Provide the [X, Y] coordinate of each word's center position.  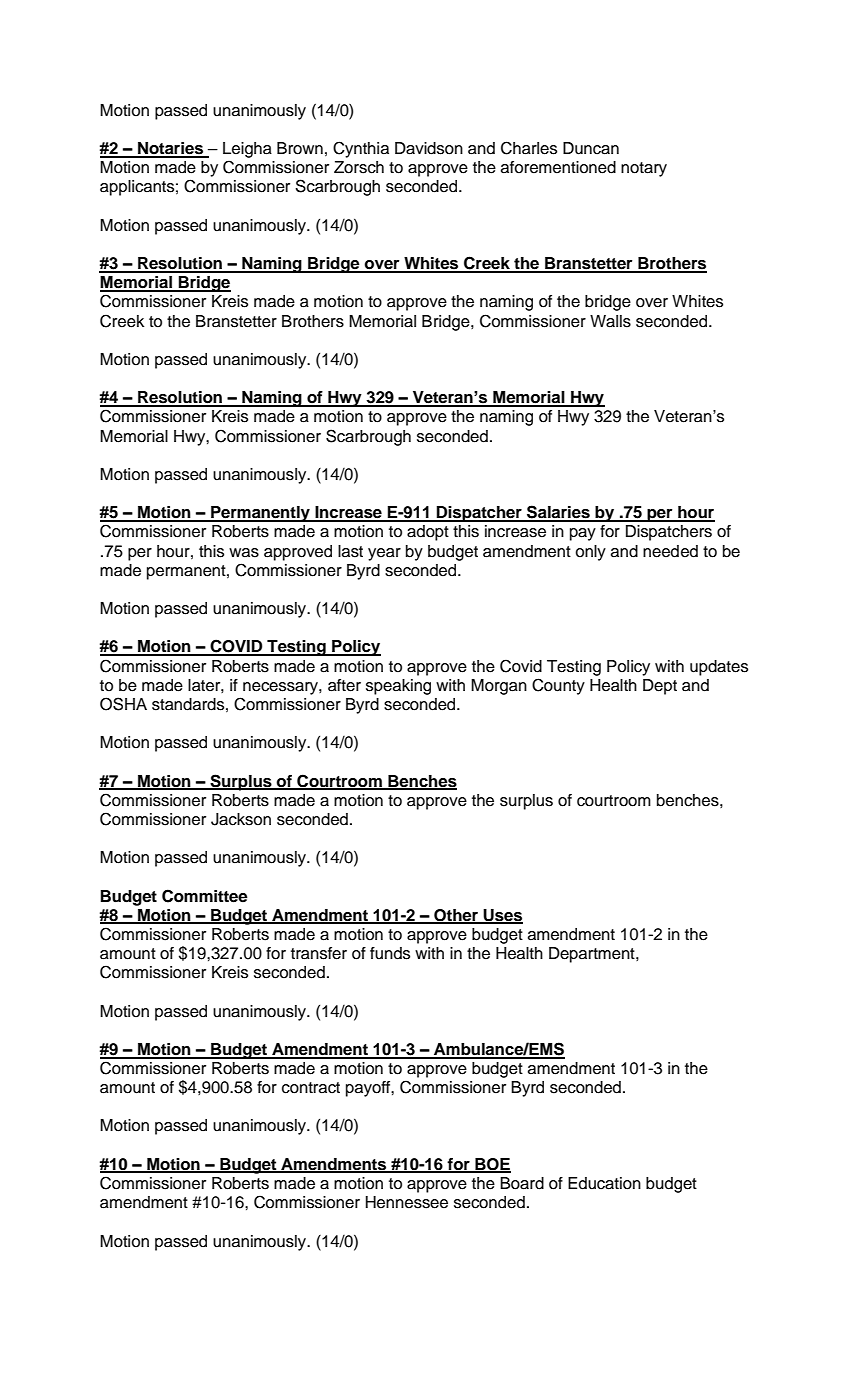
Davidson [429, 148]
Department [593, 955]
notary [644, 169]
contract [311, 1088]
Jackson [241, 819]
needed [670, 551]
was [244, 553]
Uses [502, 916]
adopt [428, 533]
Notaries [171, 149]
